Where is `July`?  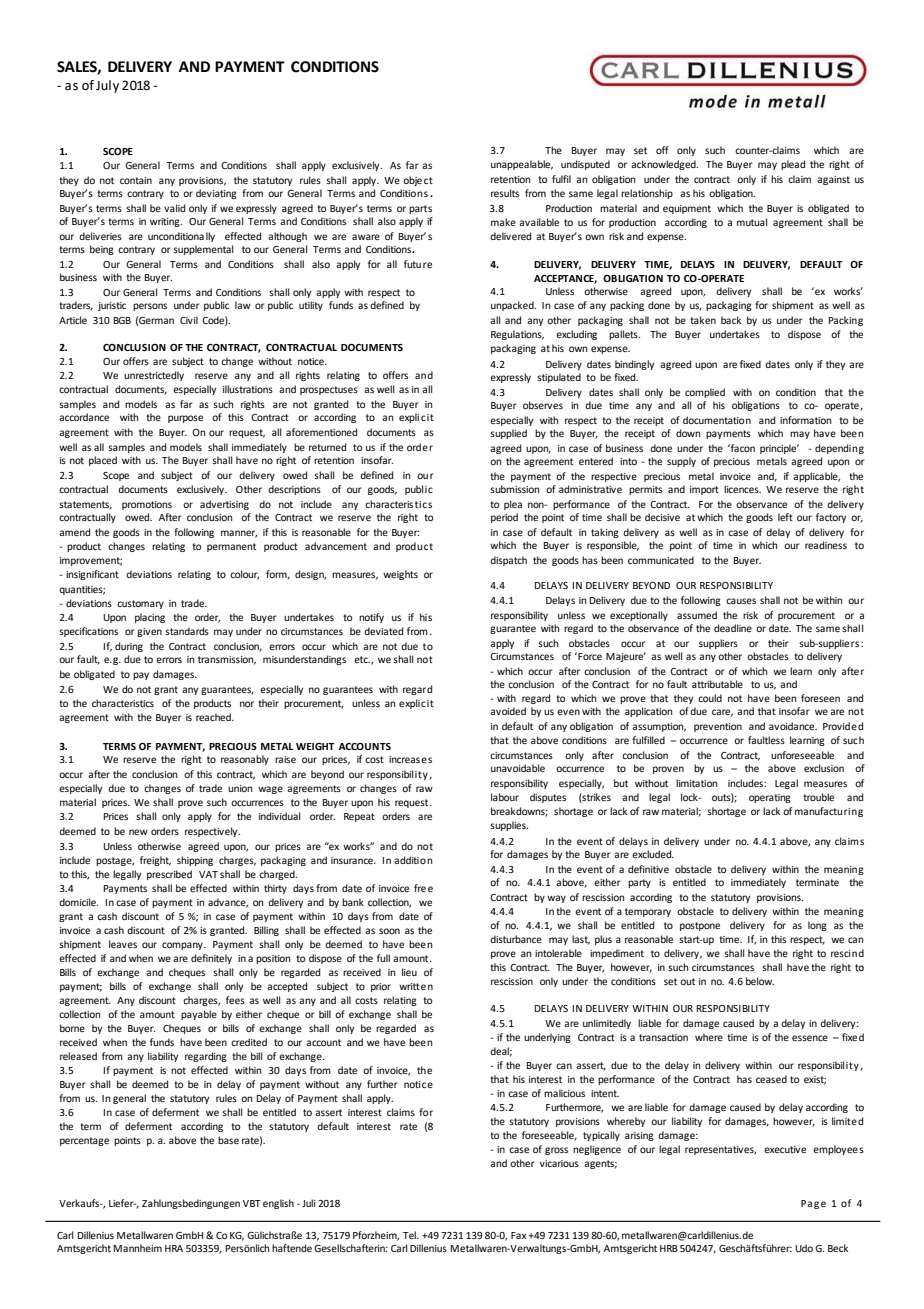
July is located at coordinates (107, 86).
